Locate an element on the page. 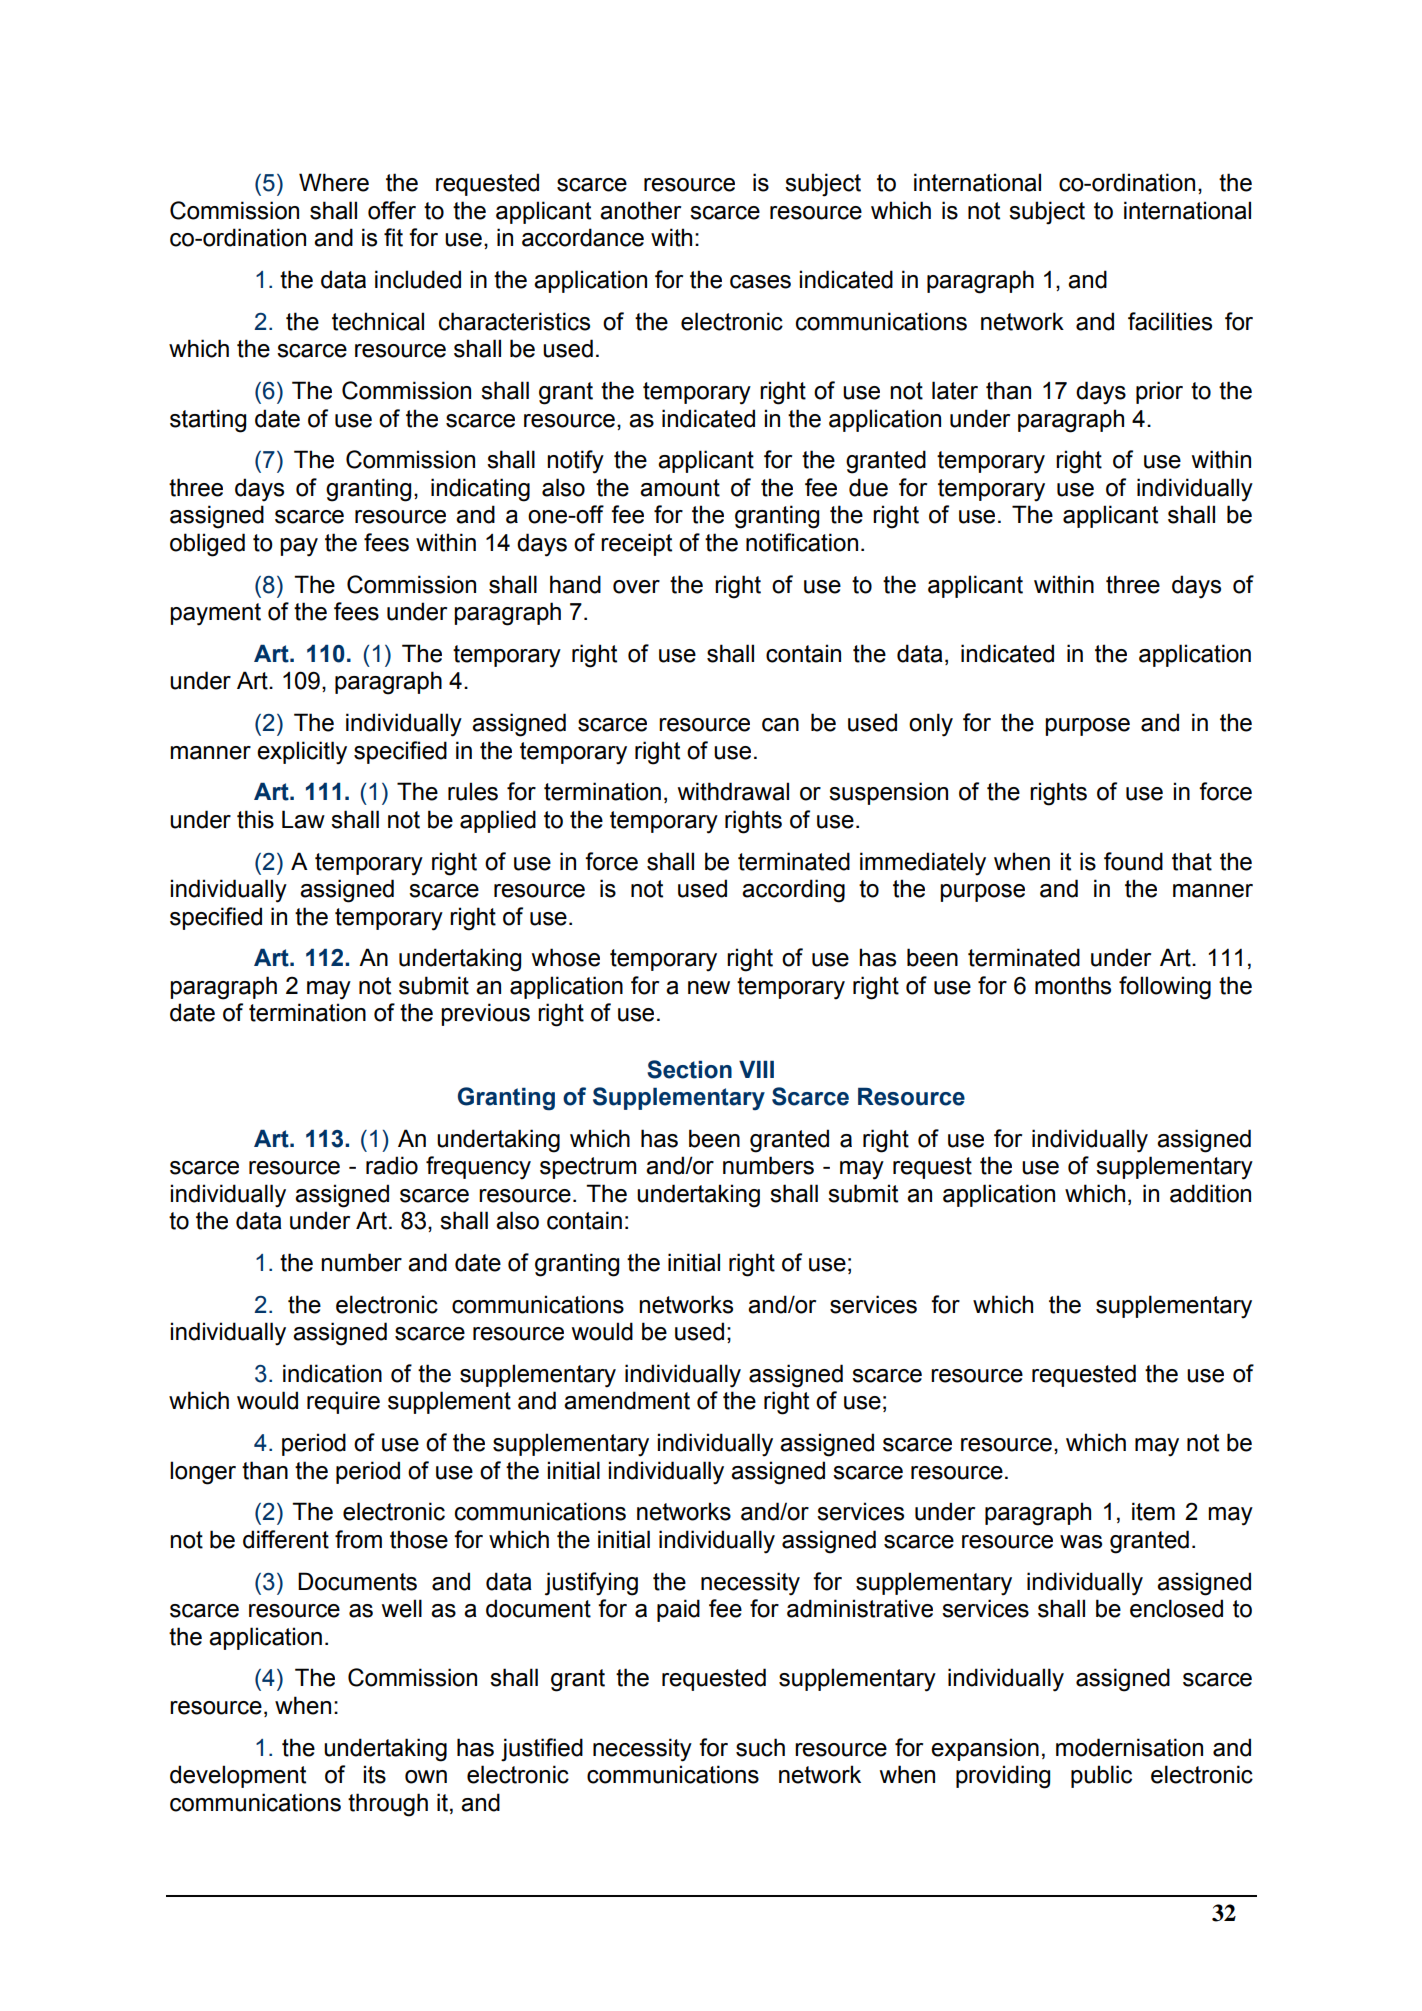 The image size is (1422, 2011). spectrum is located at coordinates (588, 1168).
